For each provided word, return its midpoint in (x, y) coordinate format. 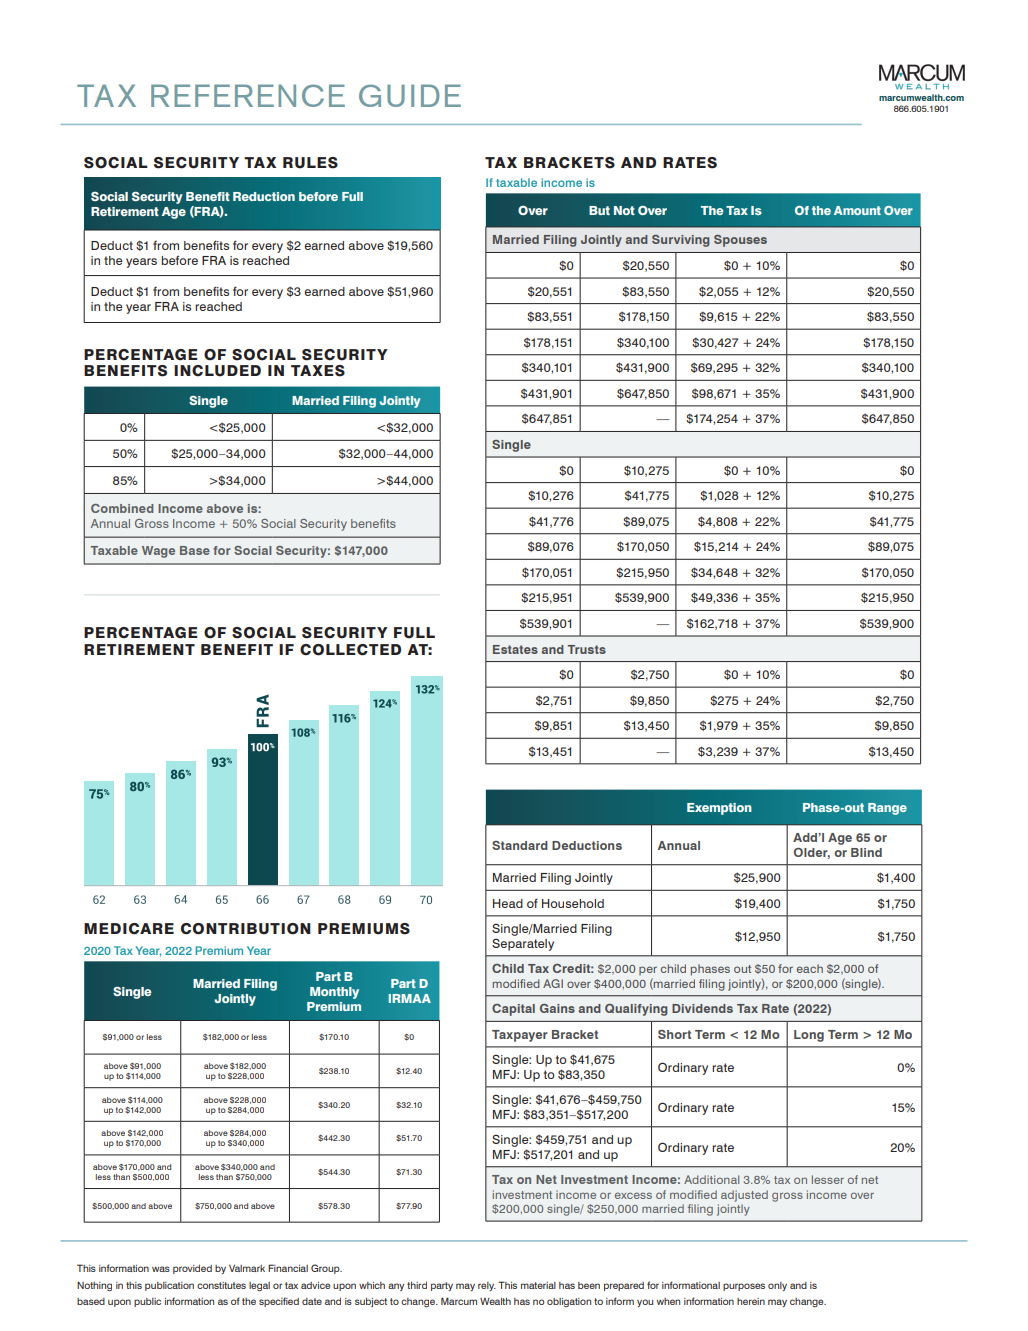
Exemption (719, 809)
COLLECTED (350, 650)
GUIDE (410, 95)
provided (192, 1269)
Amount (857, 210)
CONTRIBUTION (246, 929)
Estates (515, 649)
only (777, 1286)
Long (809, 1036)
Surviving (680, 241)
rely (487, 1286)
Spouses (740, 241)
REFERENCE (248, 95)
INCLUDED (217, 371)
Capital (513, 1010)
